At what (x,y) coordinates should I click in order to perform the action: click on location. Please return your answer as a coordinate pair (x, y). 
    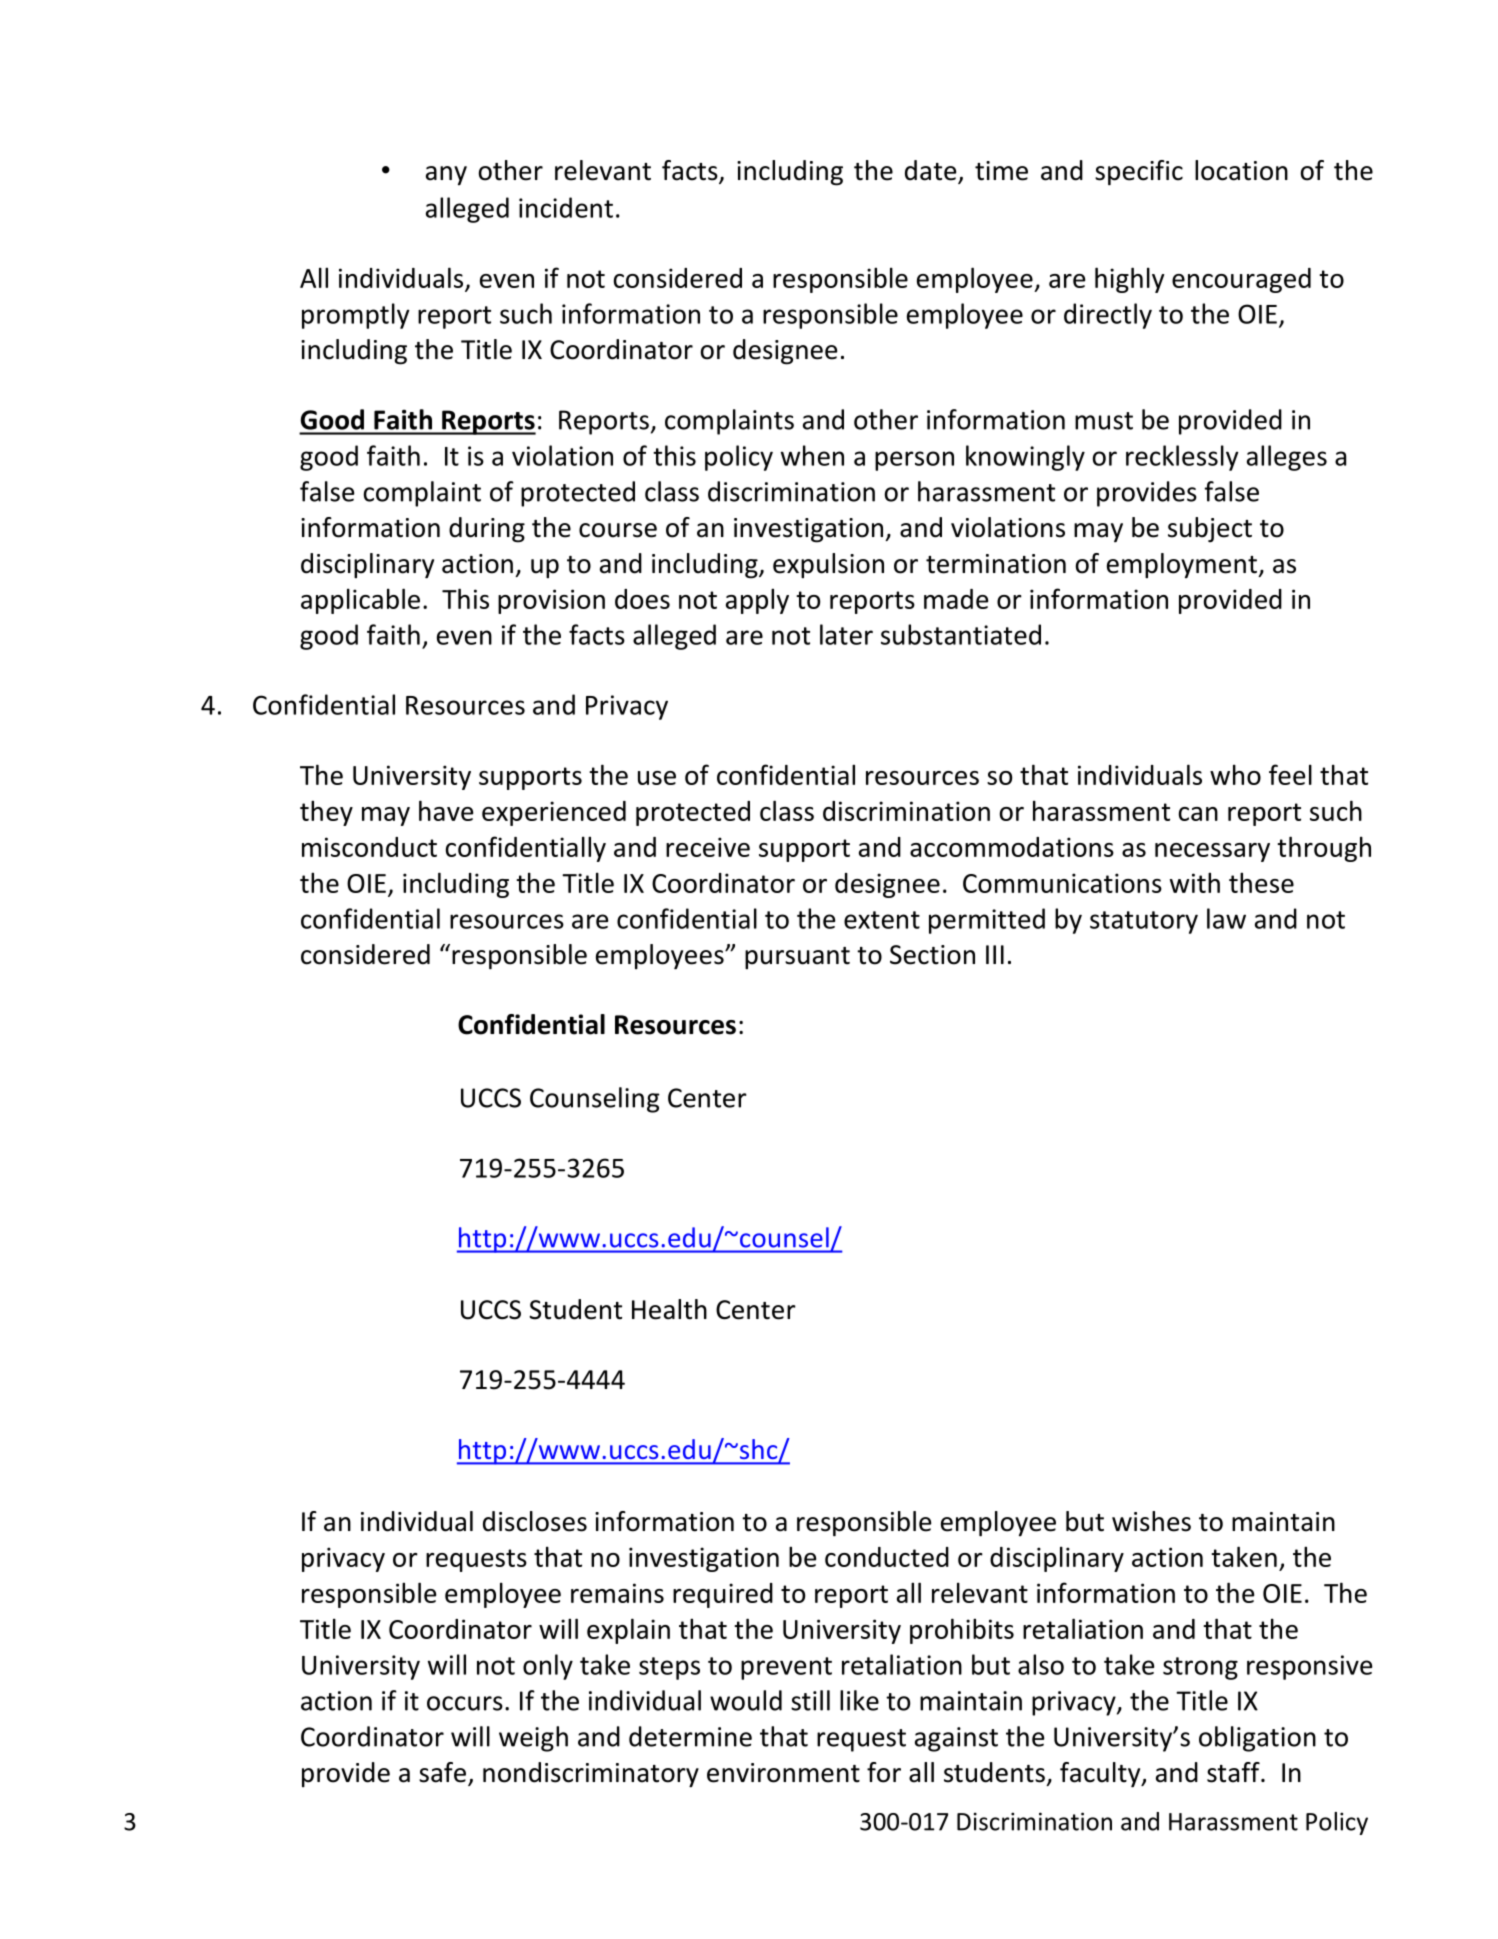
    Looking at the image, I should click on (1241, 170).
